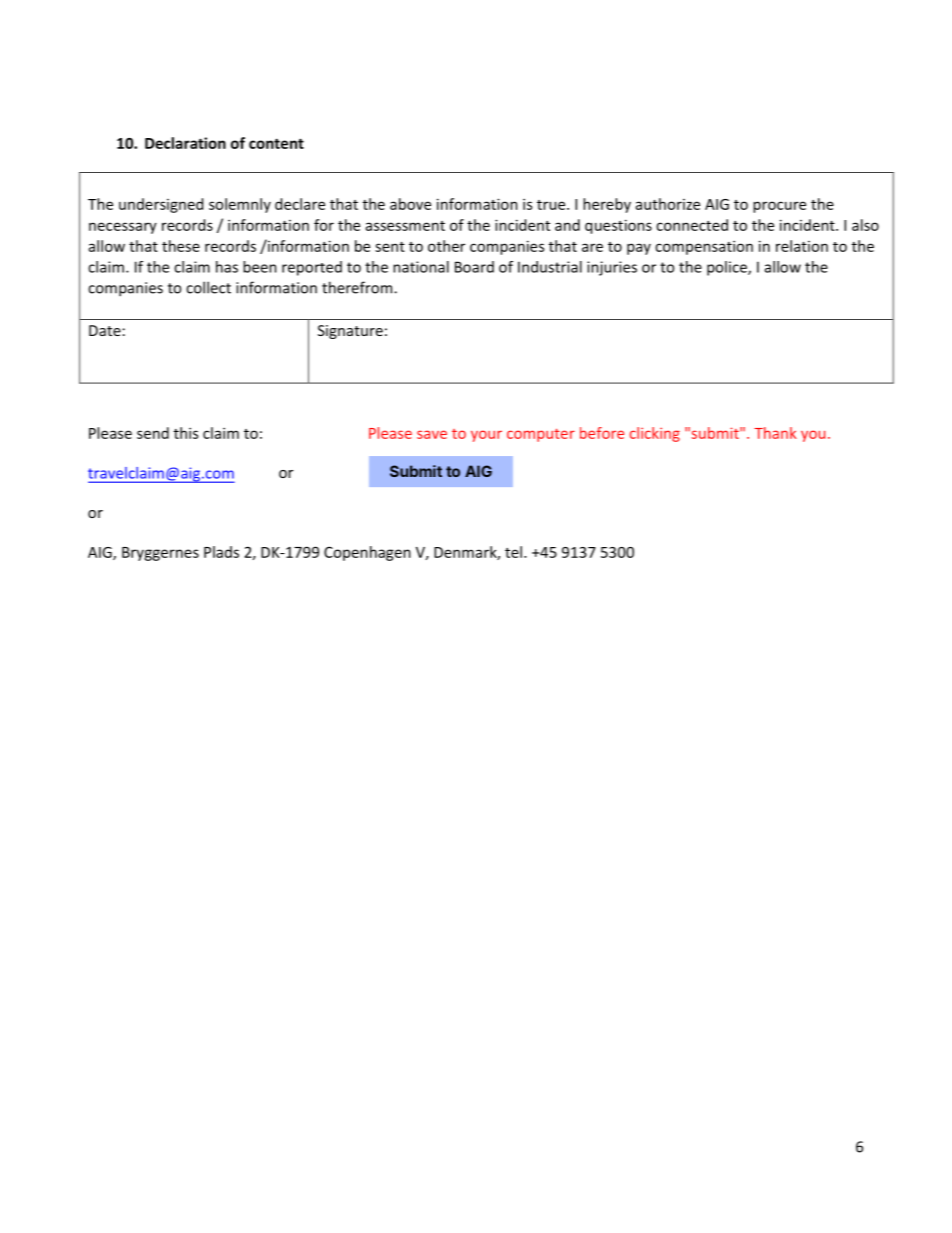  Describe the element at coordinates (208, 287) in the screenshot. I see `collect` at that location.
